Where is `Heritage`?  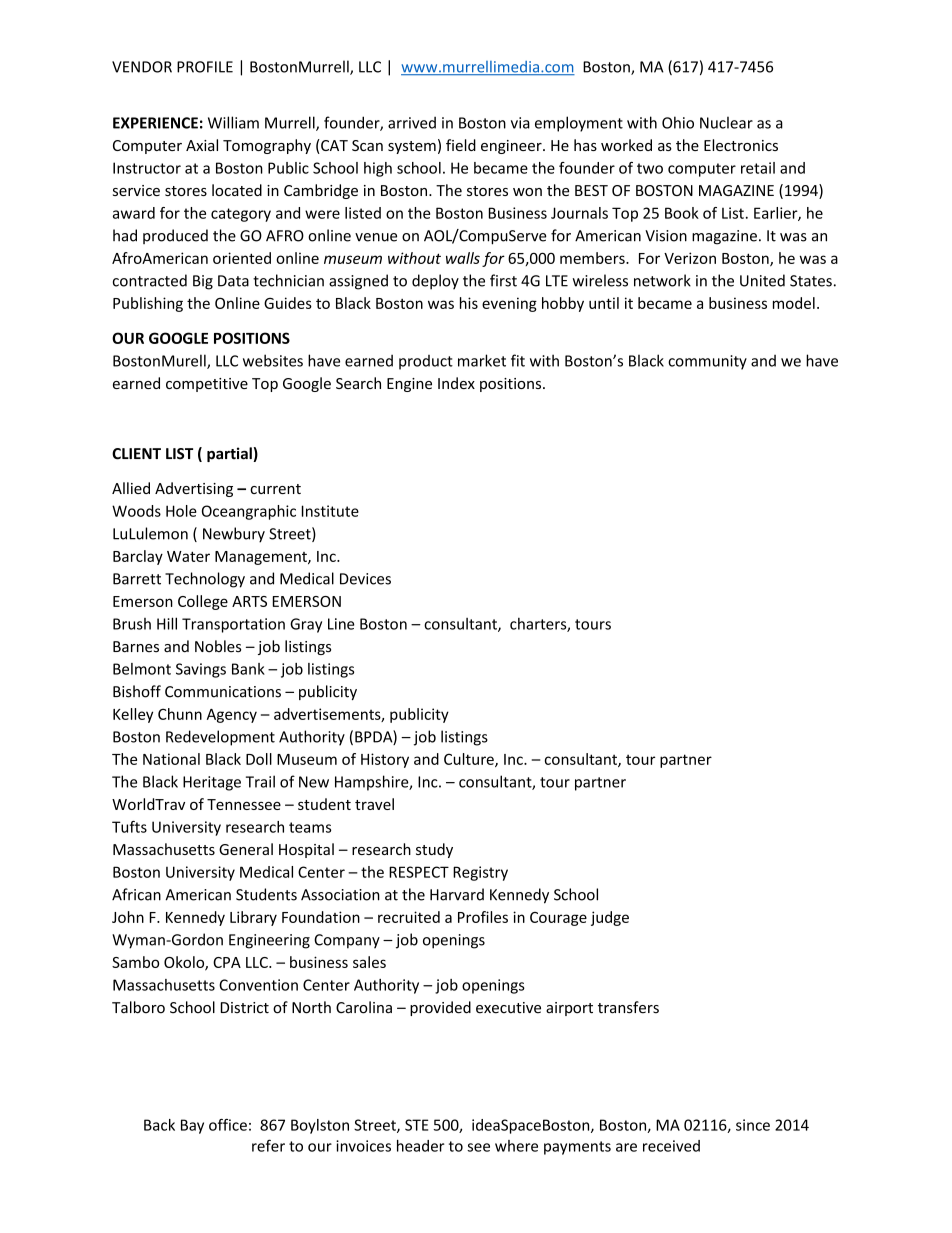 Heritage is located at coordinates (212, 783).
